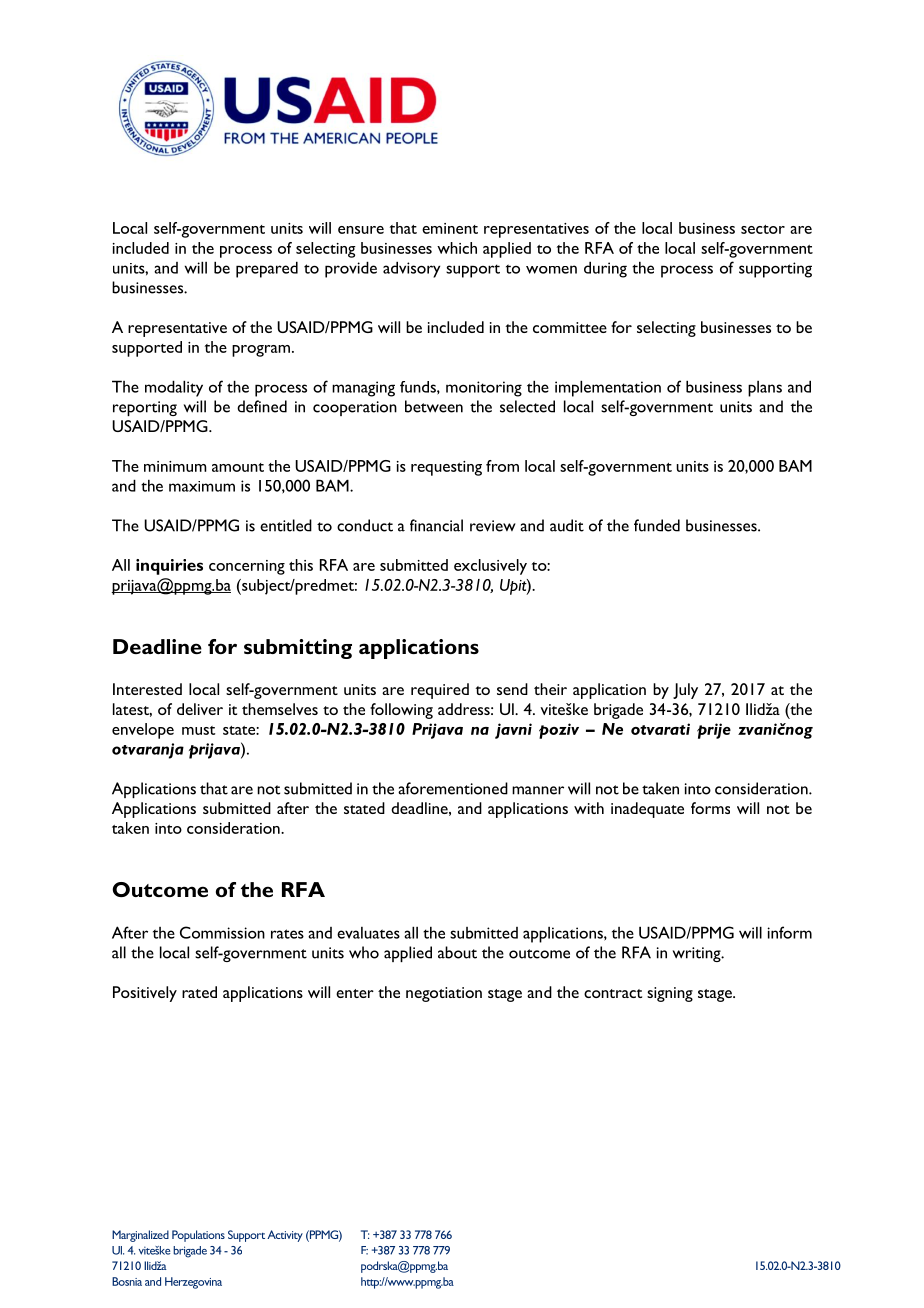 Image resolution: width=924 pixels, height=1308 pixels. Describe the element at coordinates (763, 229) in the page. I see `sector` at that location.
